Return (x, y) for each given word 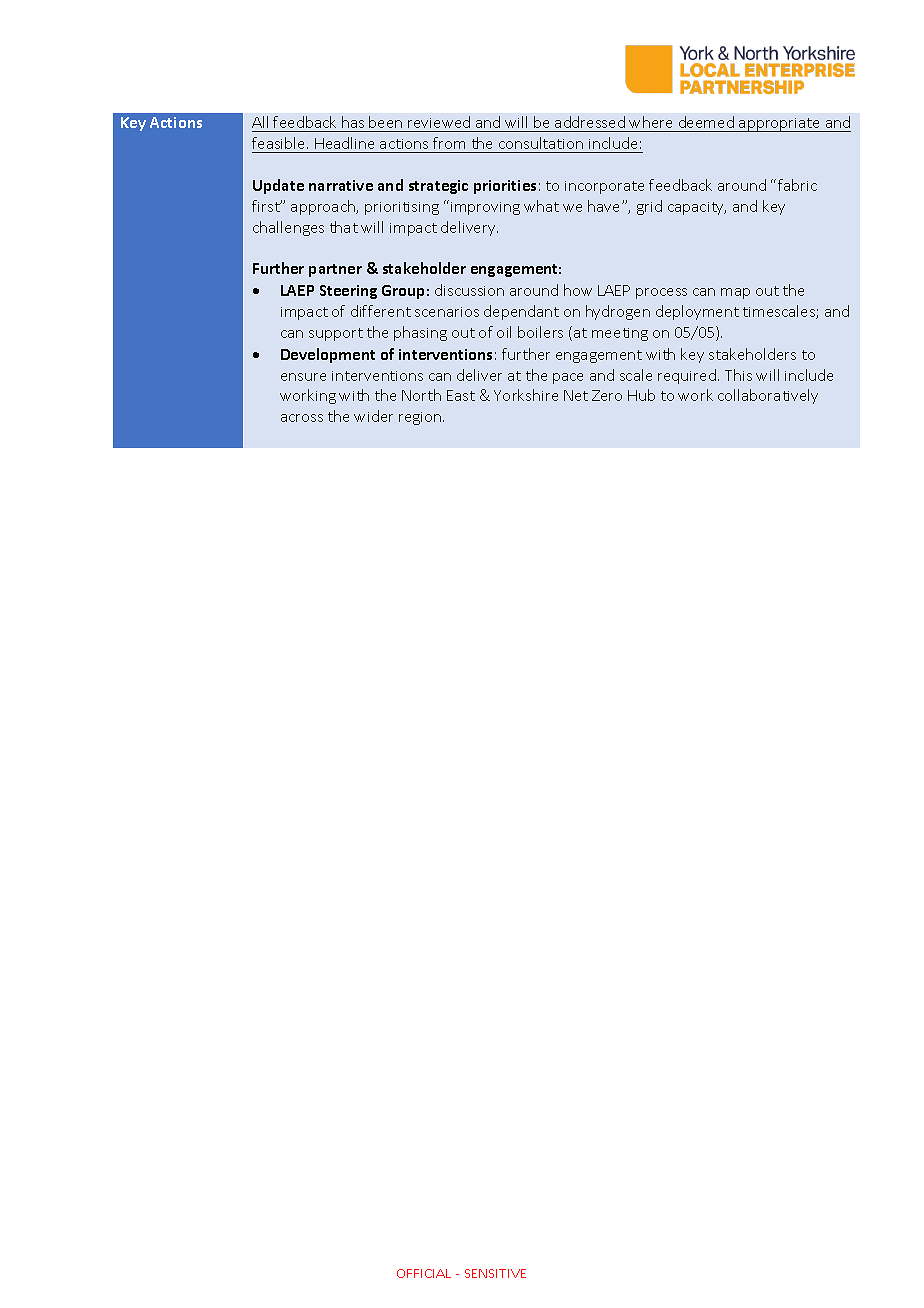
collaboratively (768, 396)
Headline (344, 143)
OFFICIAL (424, 1273)
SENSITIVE (495, 1273)
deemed (706, 122)
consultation (541, 143)
